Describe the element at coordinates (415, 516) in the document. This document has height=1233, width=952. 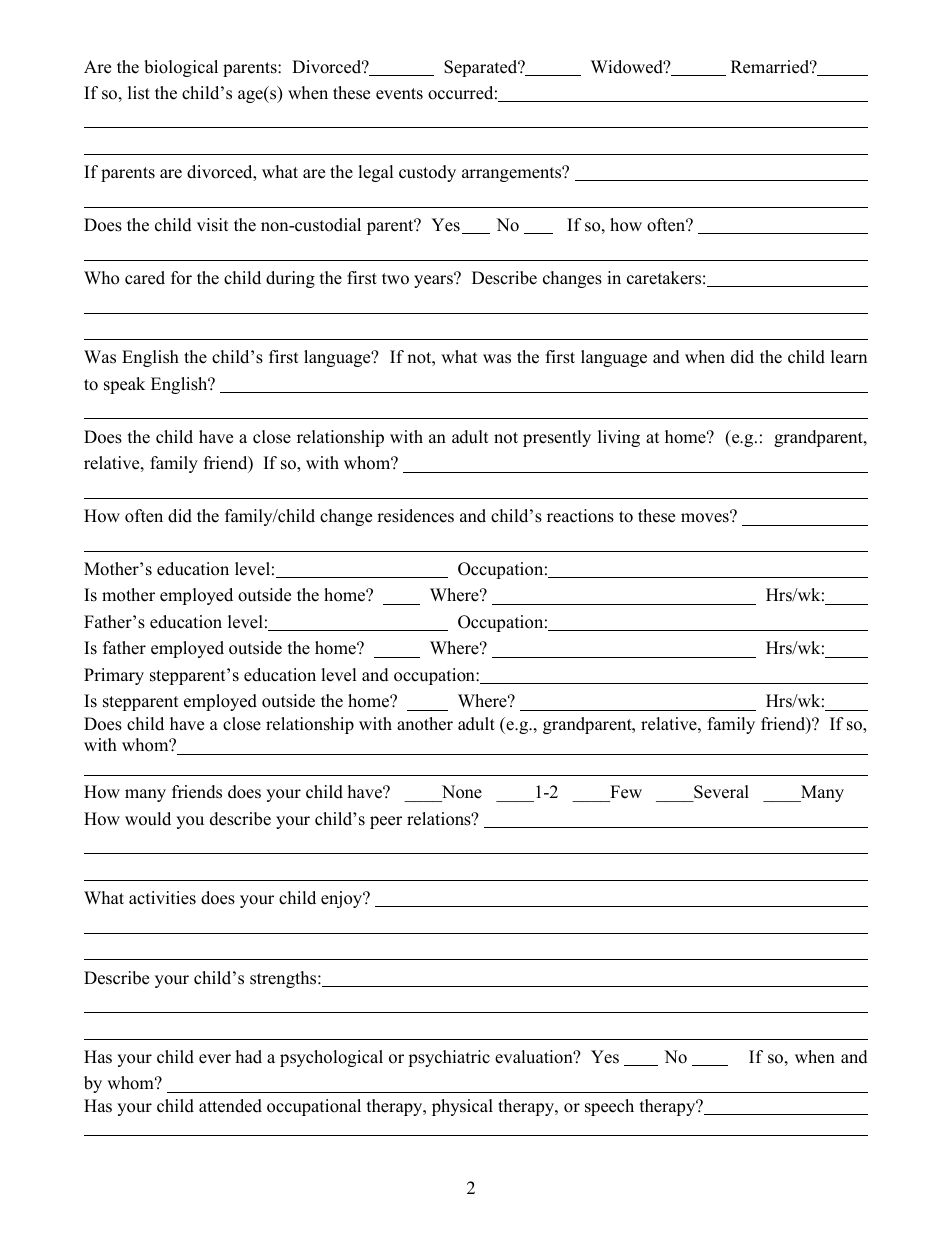
I see `residences` at that location.
